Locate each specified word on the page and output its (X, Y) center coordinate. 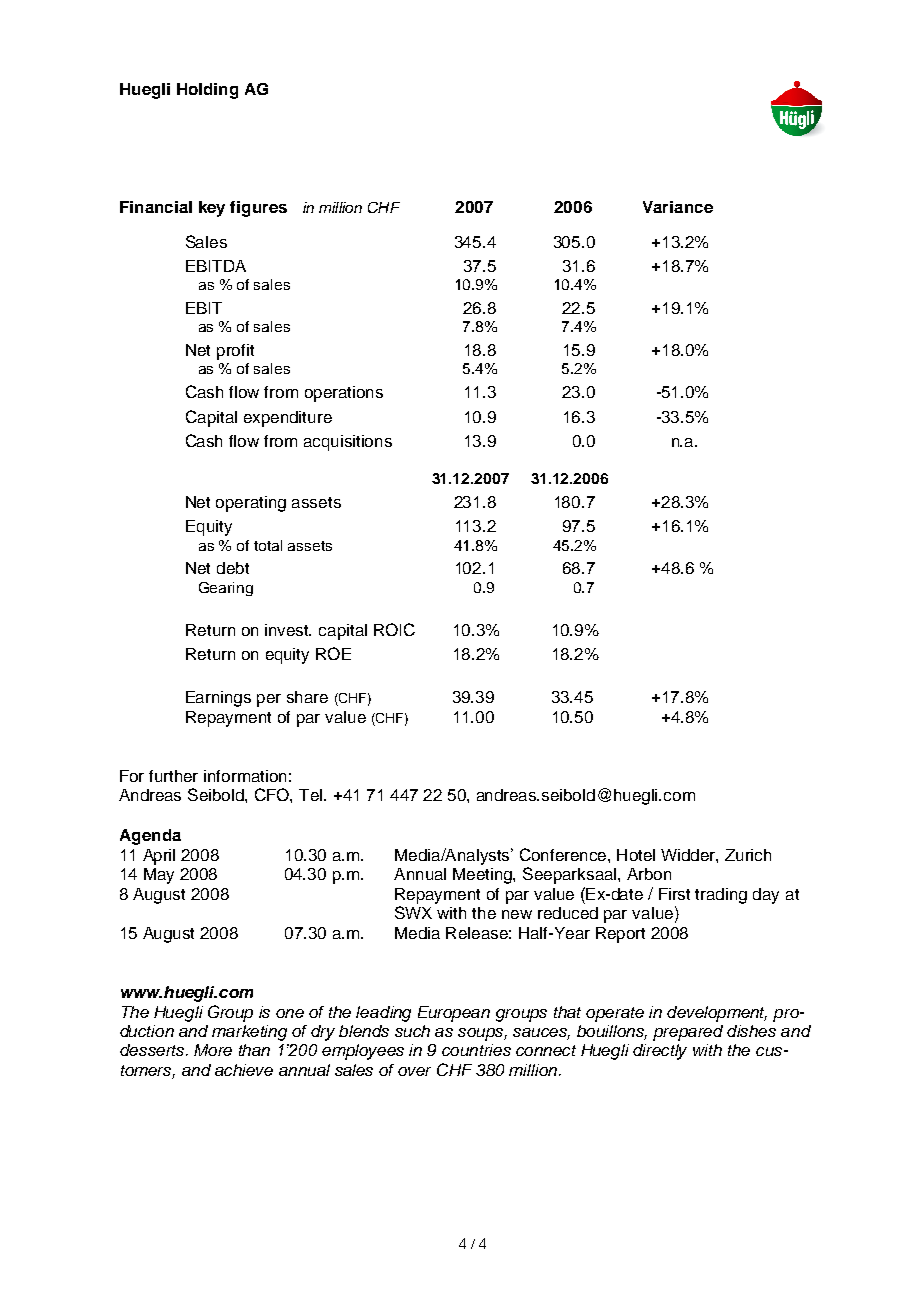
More (213, 1050)
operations (344, 394)
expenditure (288, 419)
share (307, 697)
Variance (678, 207)
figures (258, 209)
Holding (207, 91)
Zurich (748, 855)
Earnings (218, 699)
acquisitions (348, 443)
